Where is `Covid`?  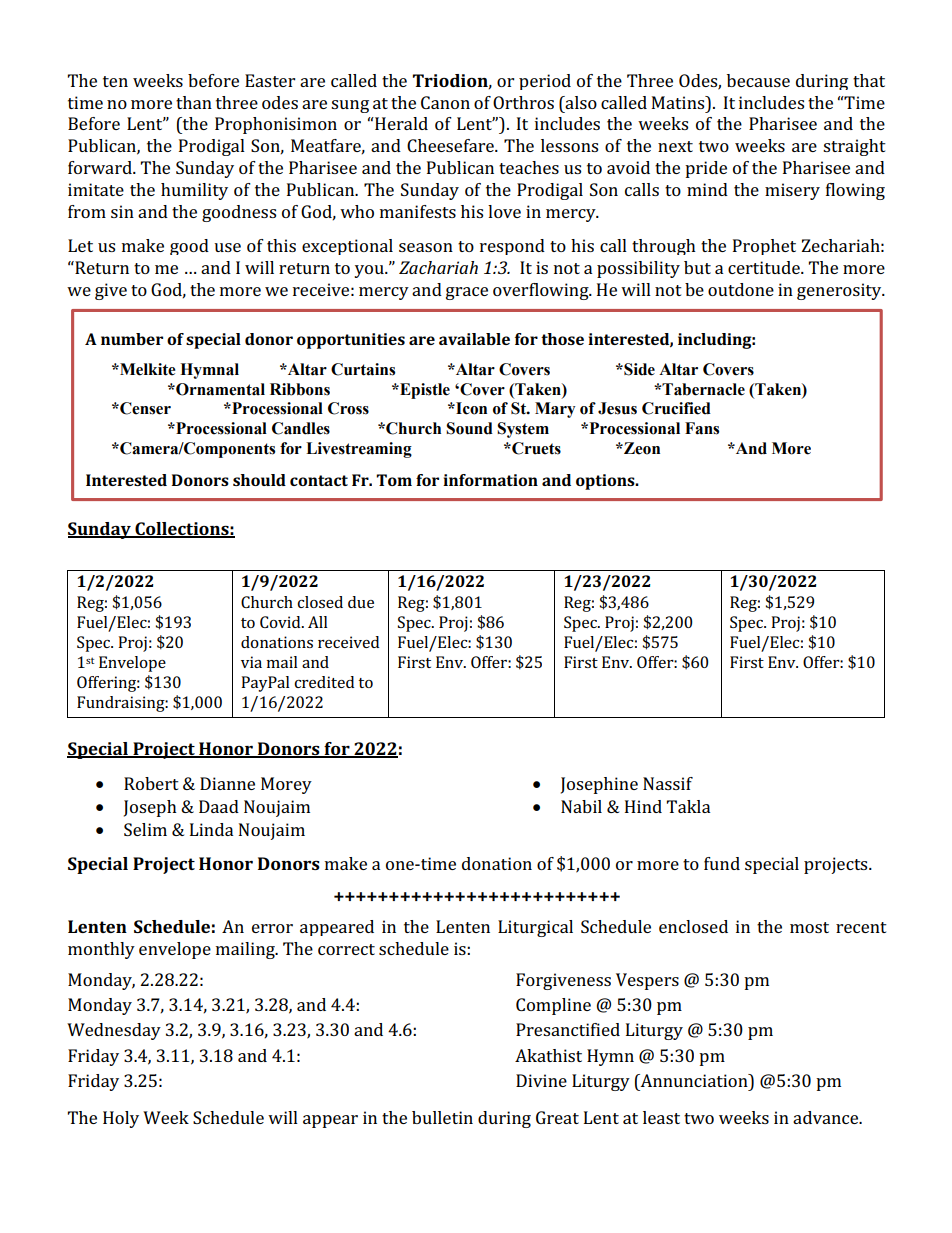
Covid is located at coordinates (281, 622).
